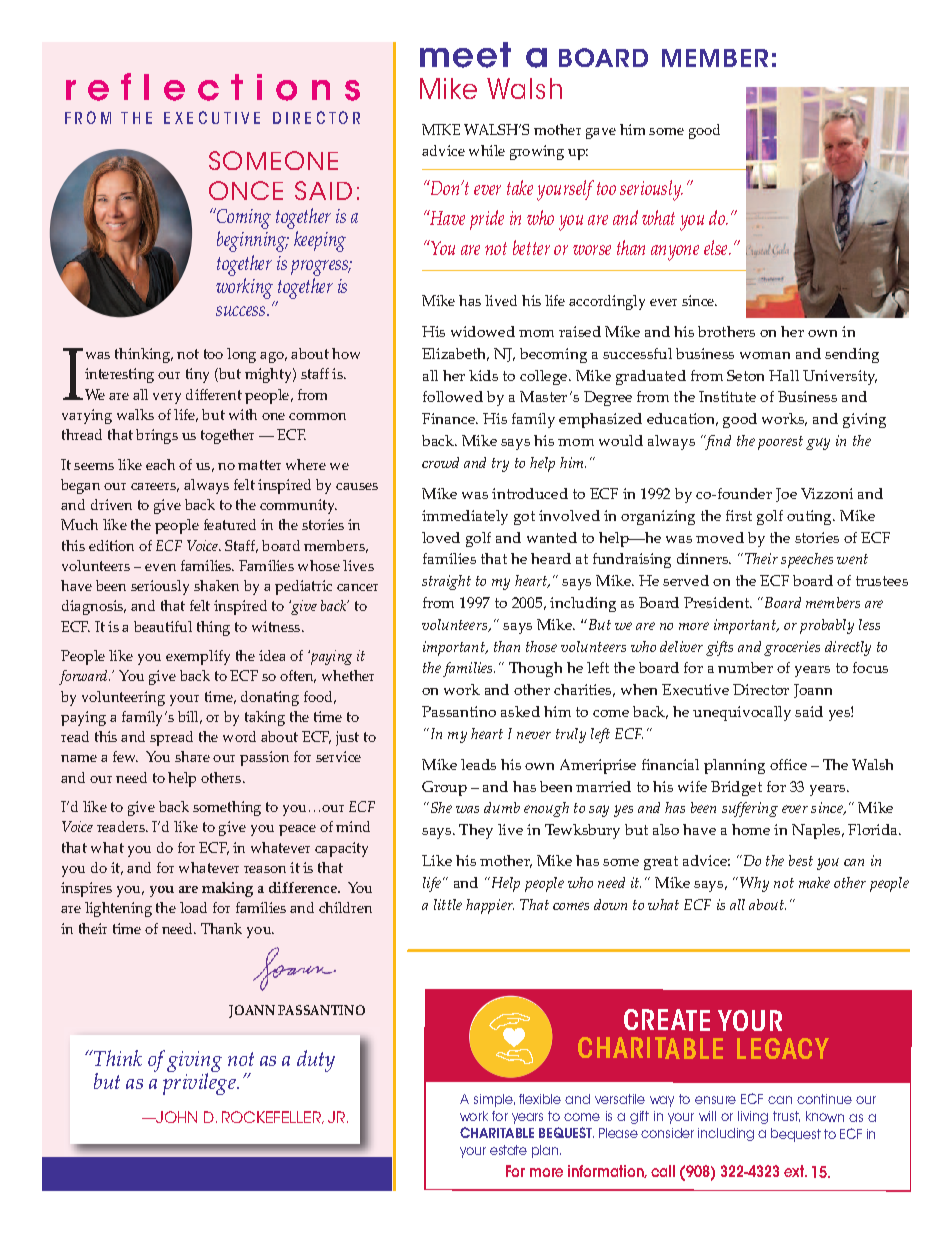  Describe the element at coordinates (444, 788) in the image. I see `Group` at that location.
